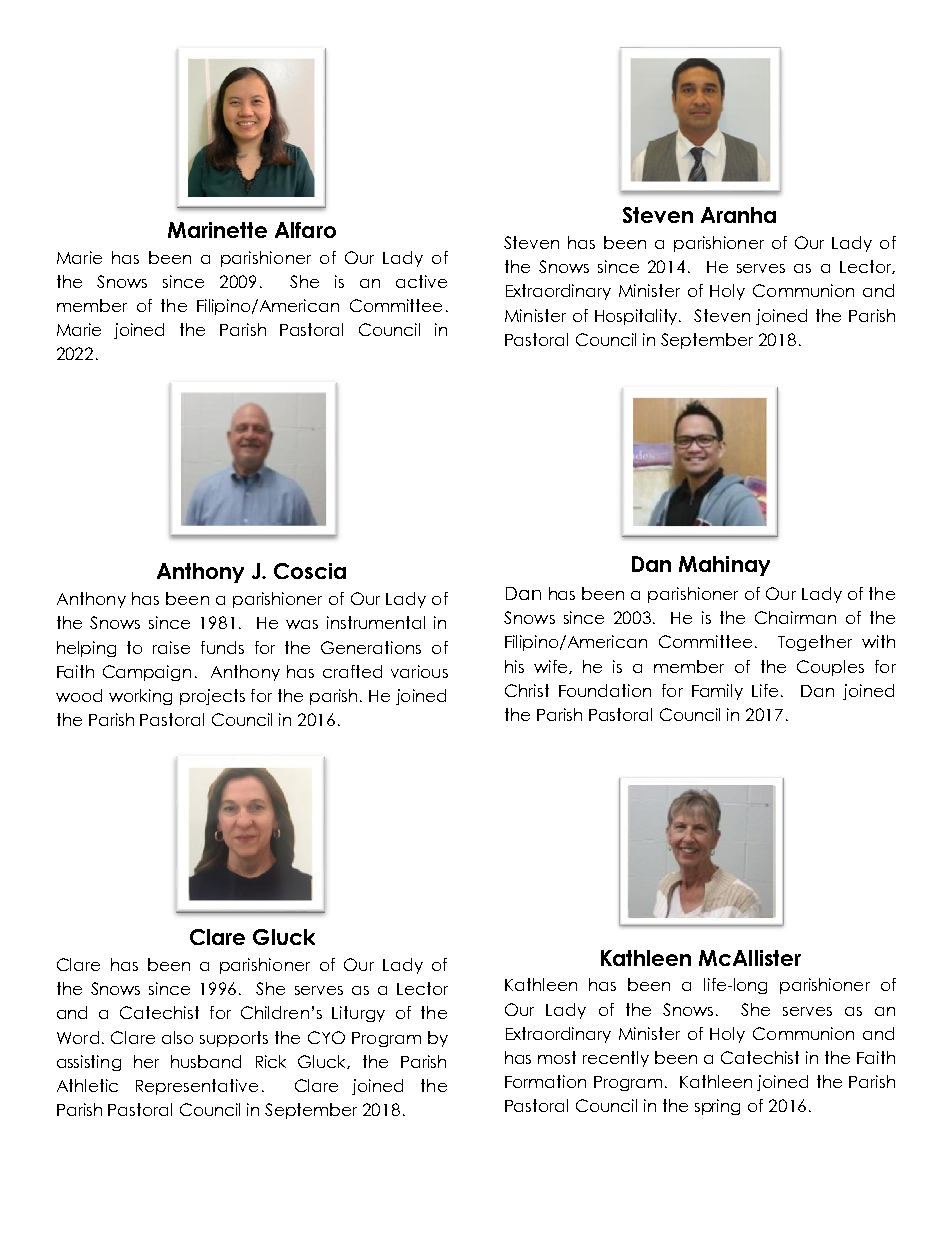 This image has width=952, height=1233. I want to click on active, so click(421, 281).
